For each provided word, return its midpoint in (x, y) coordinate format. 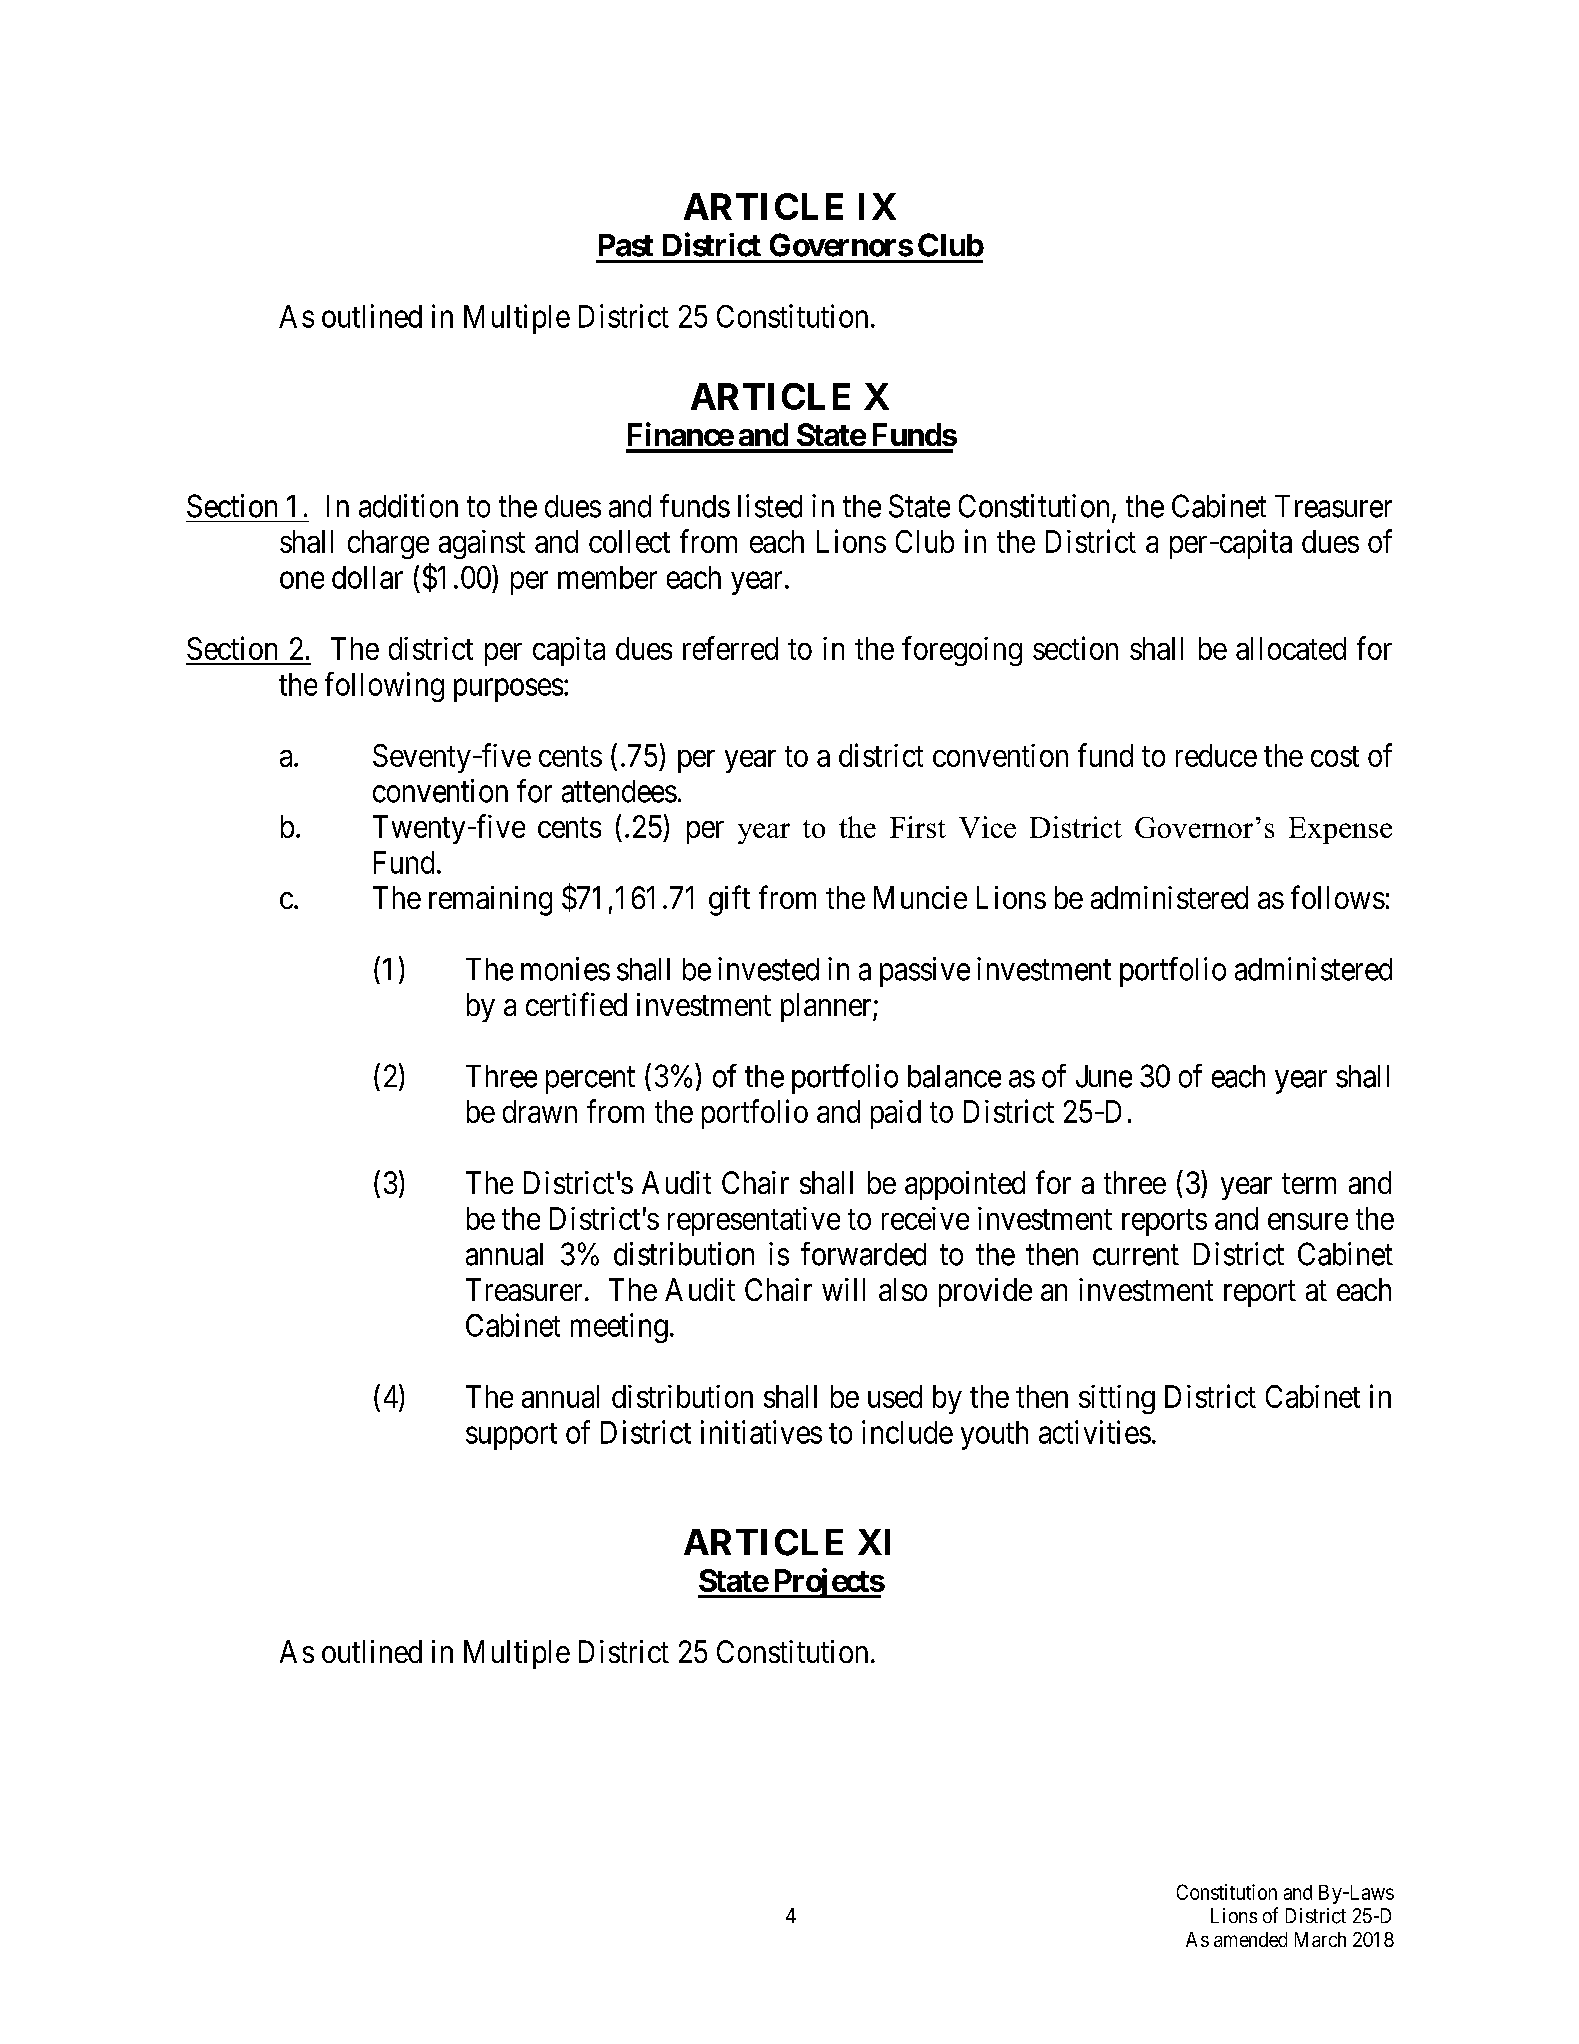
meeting (619, 1328)
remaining (490, 901)
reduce (1216, 755)
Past (626, 245)
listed (770, 506)
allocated (1291, 648)
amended (1250, 1939)
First (918, 827)
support (511, 1436)
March (1320, 1939)
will (843, 1289)
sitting (1117, 1399)
